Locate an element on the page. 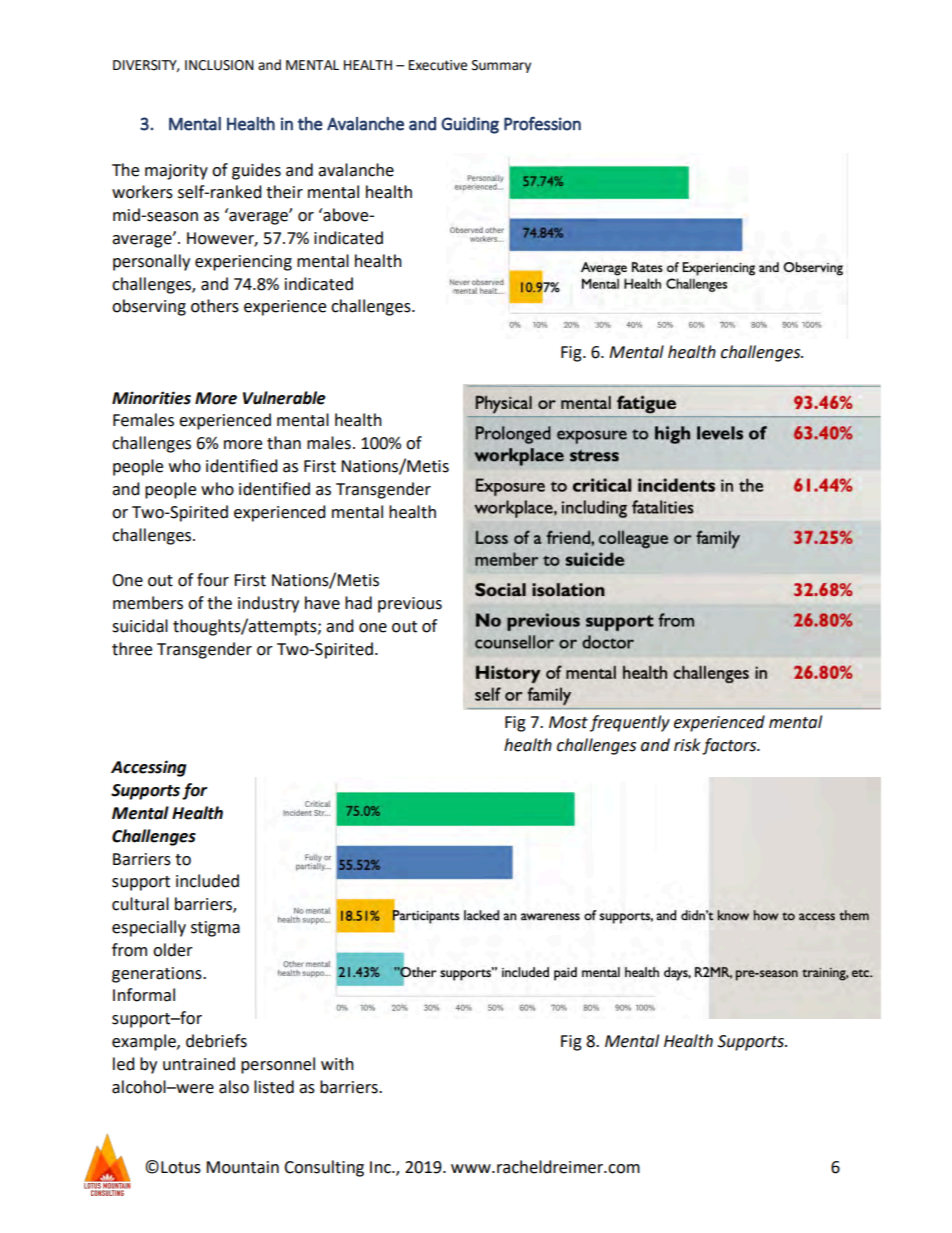 Image resolution: width=952 pixels, height=1233 pixels. previous is located at coordinates (410, 605).
